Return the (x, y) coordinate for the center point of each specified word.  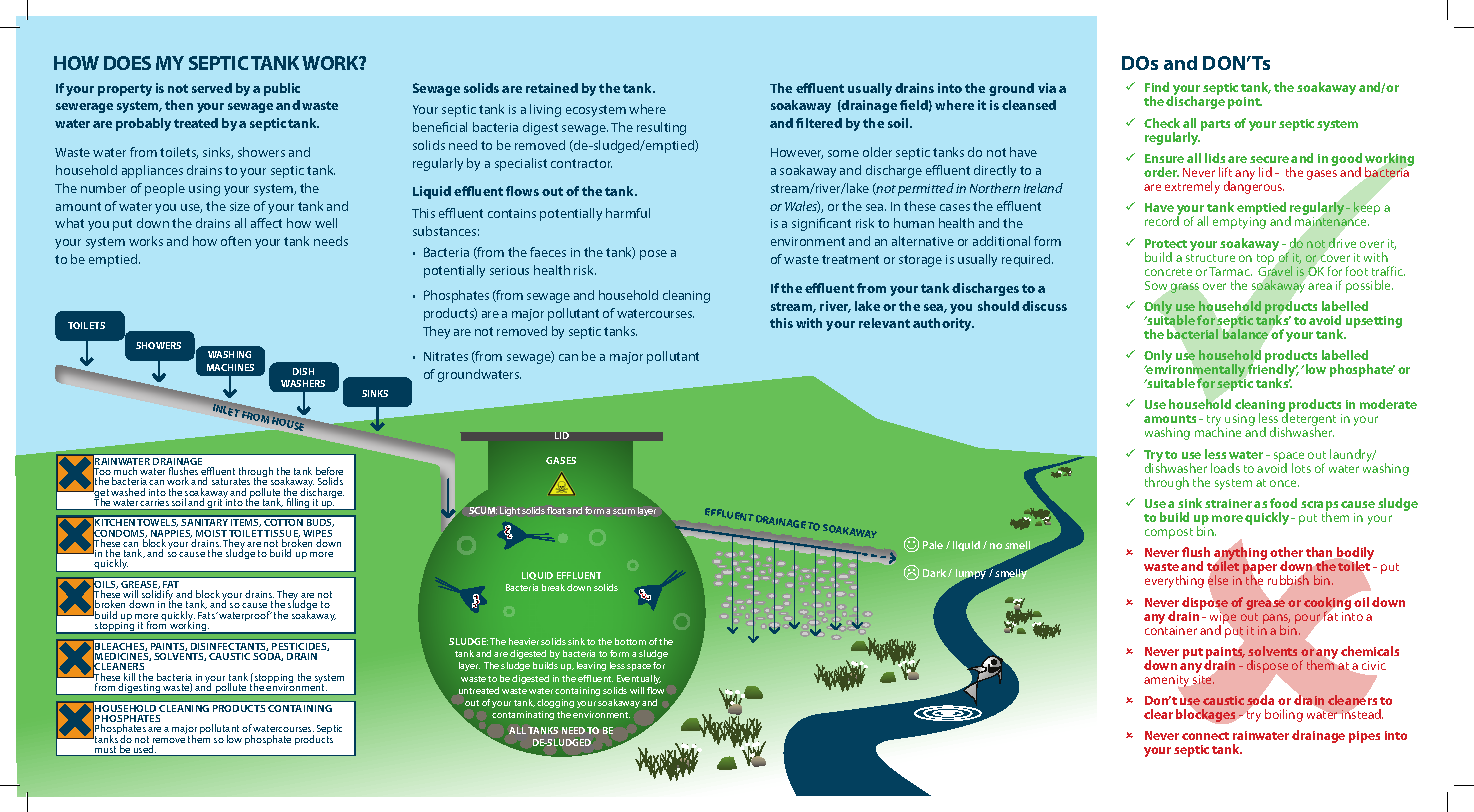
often (236, 241)
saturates (231, 483)
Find (1157, 87)
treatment (850, 259)
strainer (1228, 503)
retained (552, 88)
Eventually (639, 679)
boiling (1284, 715)
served (212, 88)
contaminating (523, 715)
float (556, 510)
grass (1185, 288)
